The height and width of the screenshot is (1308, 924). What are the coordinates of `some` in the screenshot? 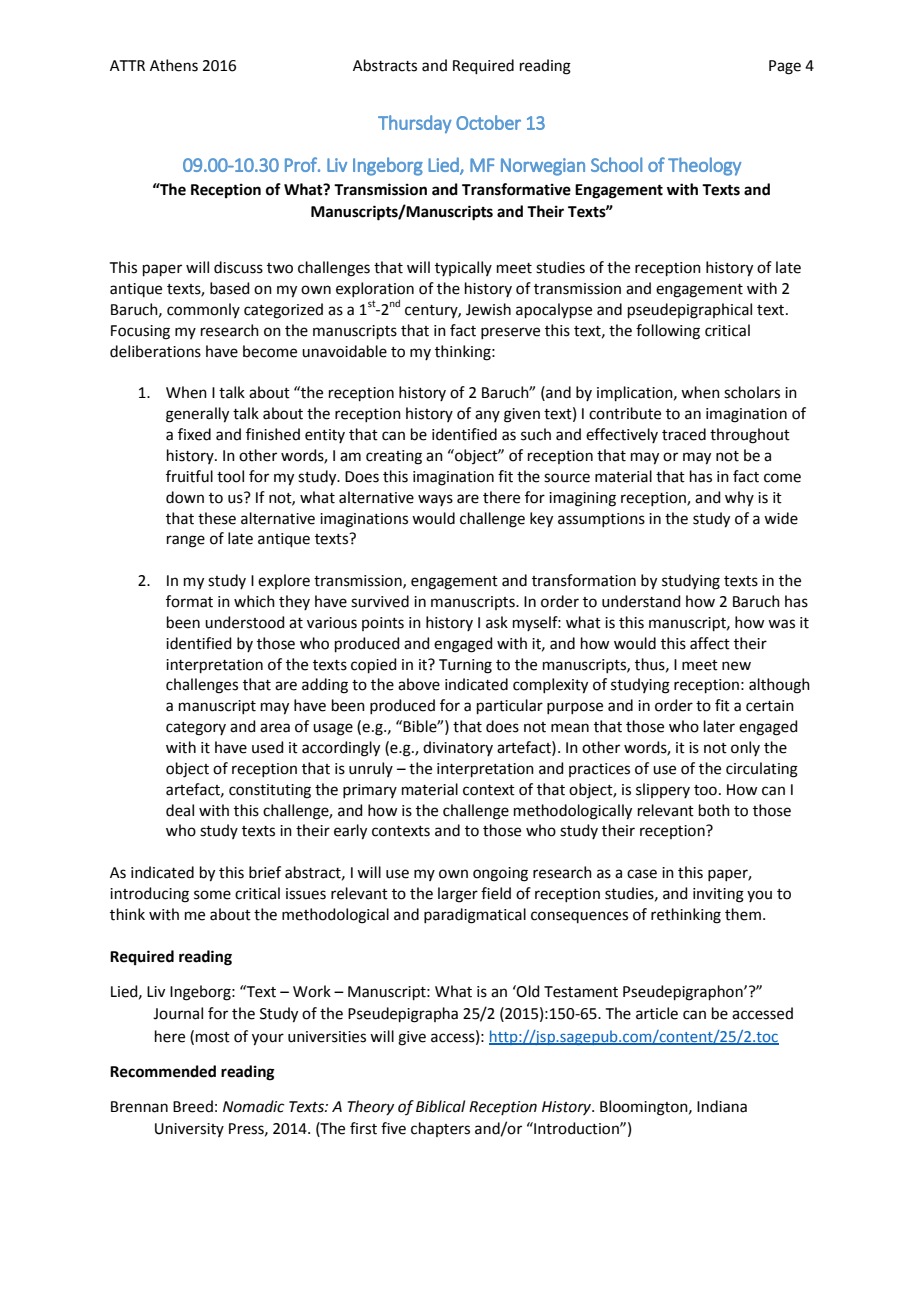 It's located at (212, 895).
